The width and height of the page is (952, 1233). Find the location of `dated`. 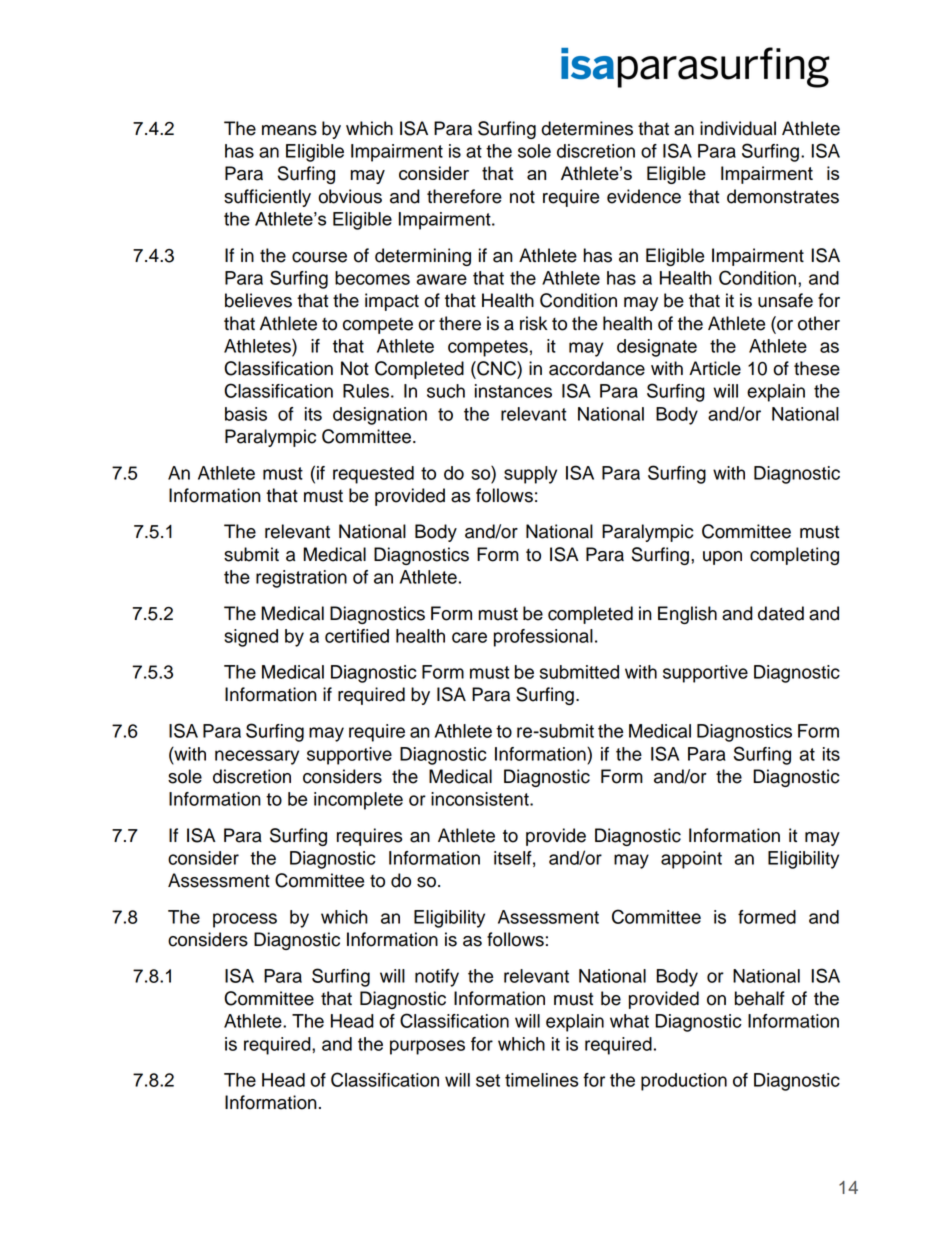

dated is located at coordinates (781, 613).
